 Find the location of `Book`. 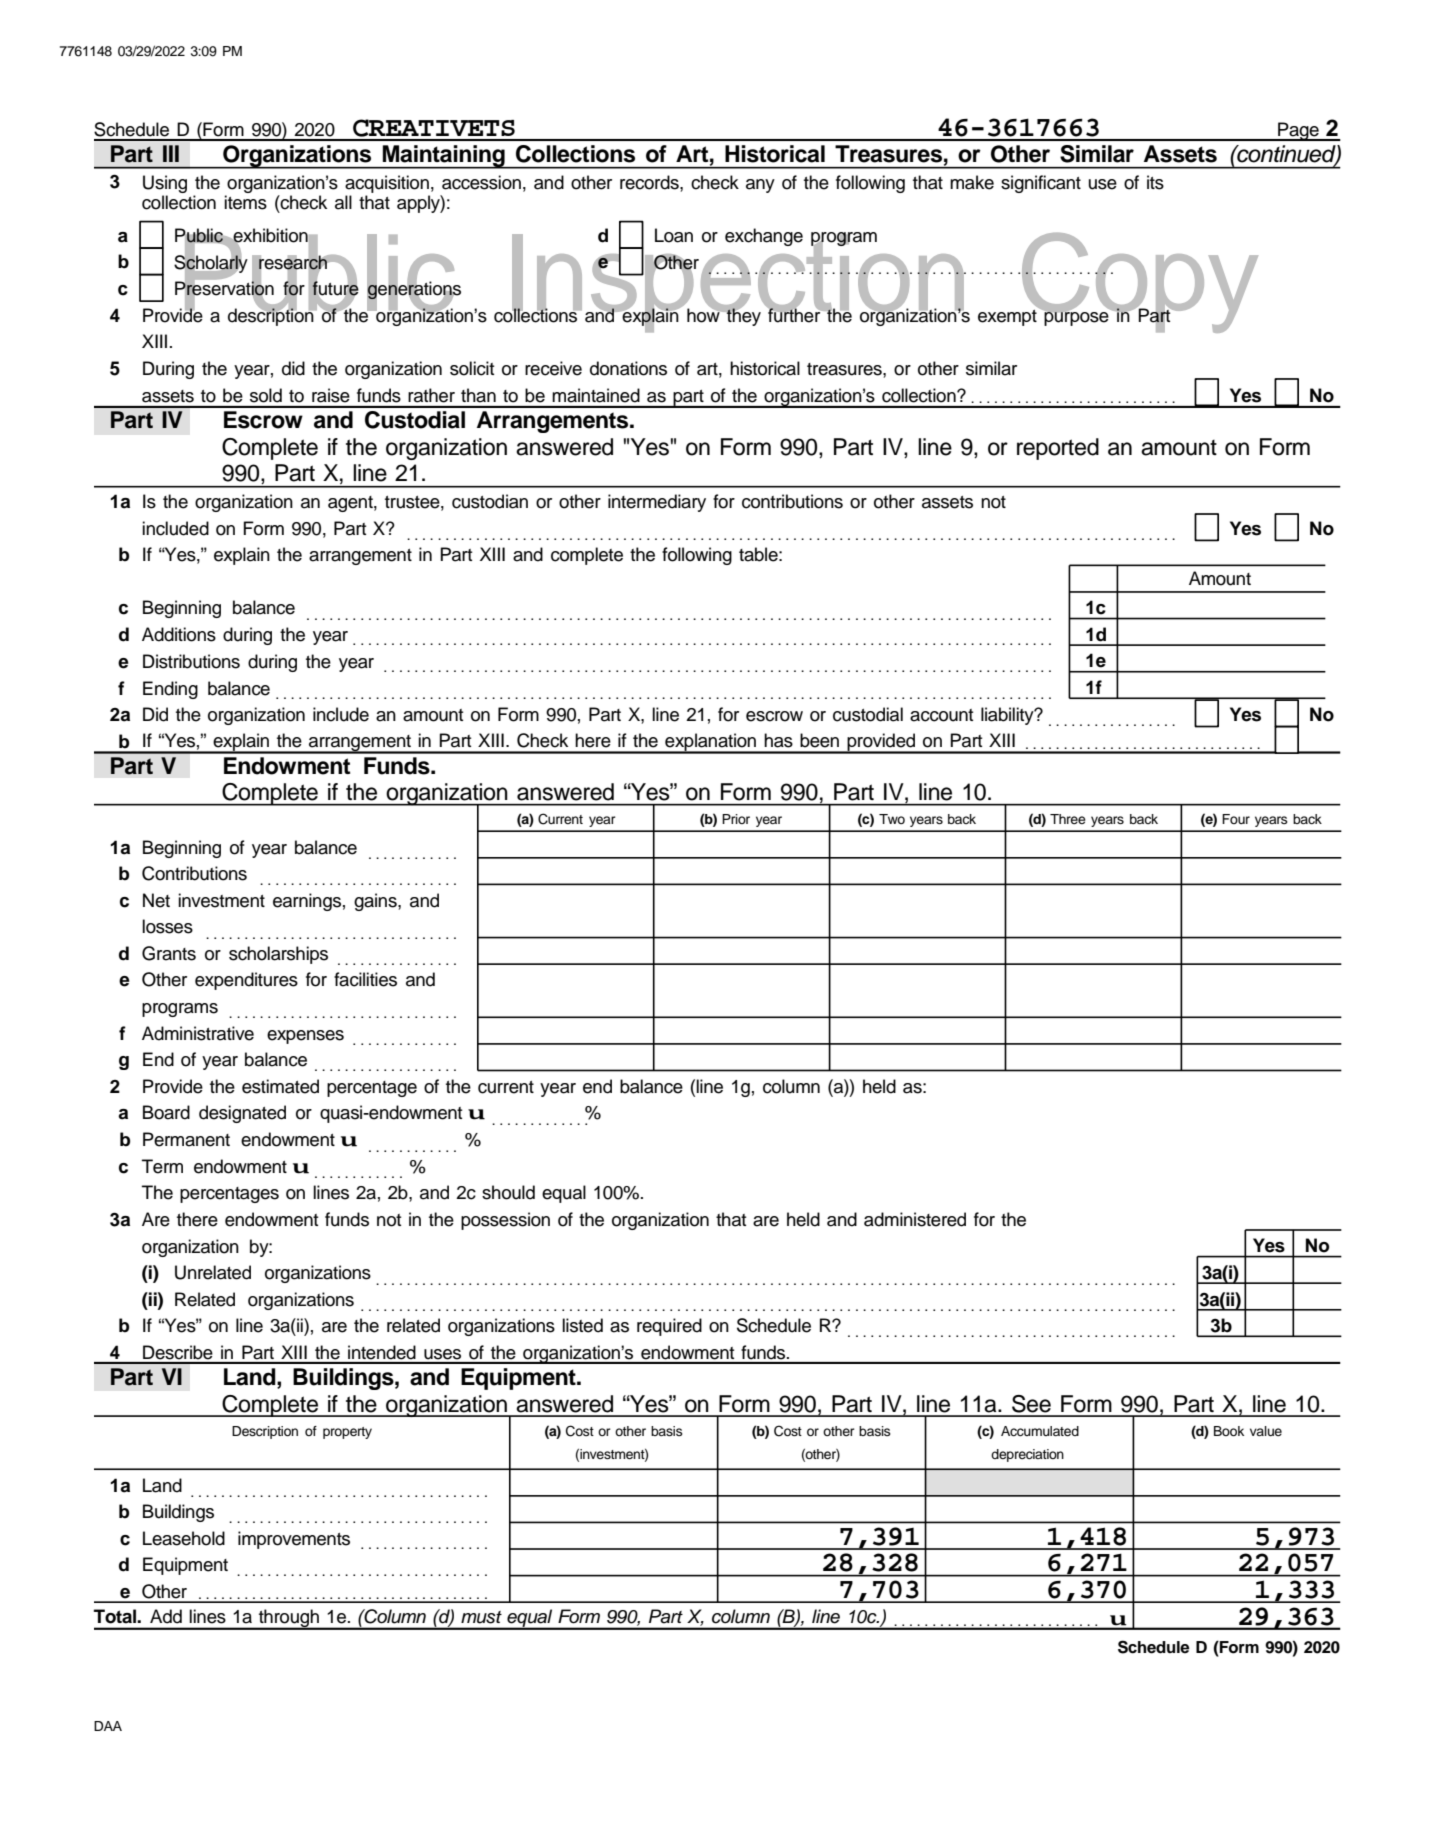

Book is located at coordinates (1229, 1431).
